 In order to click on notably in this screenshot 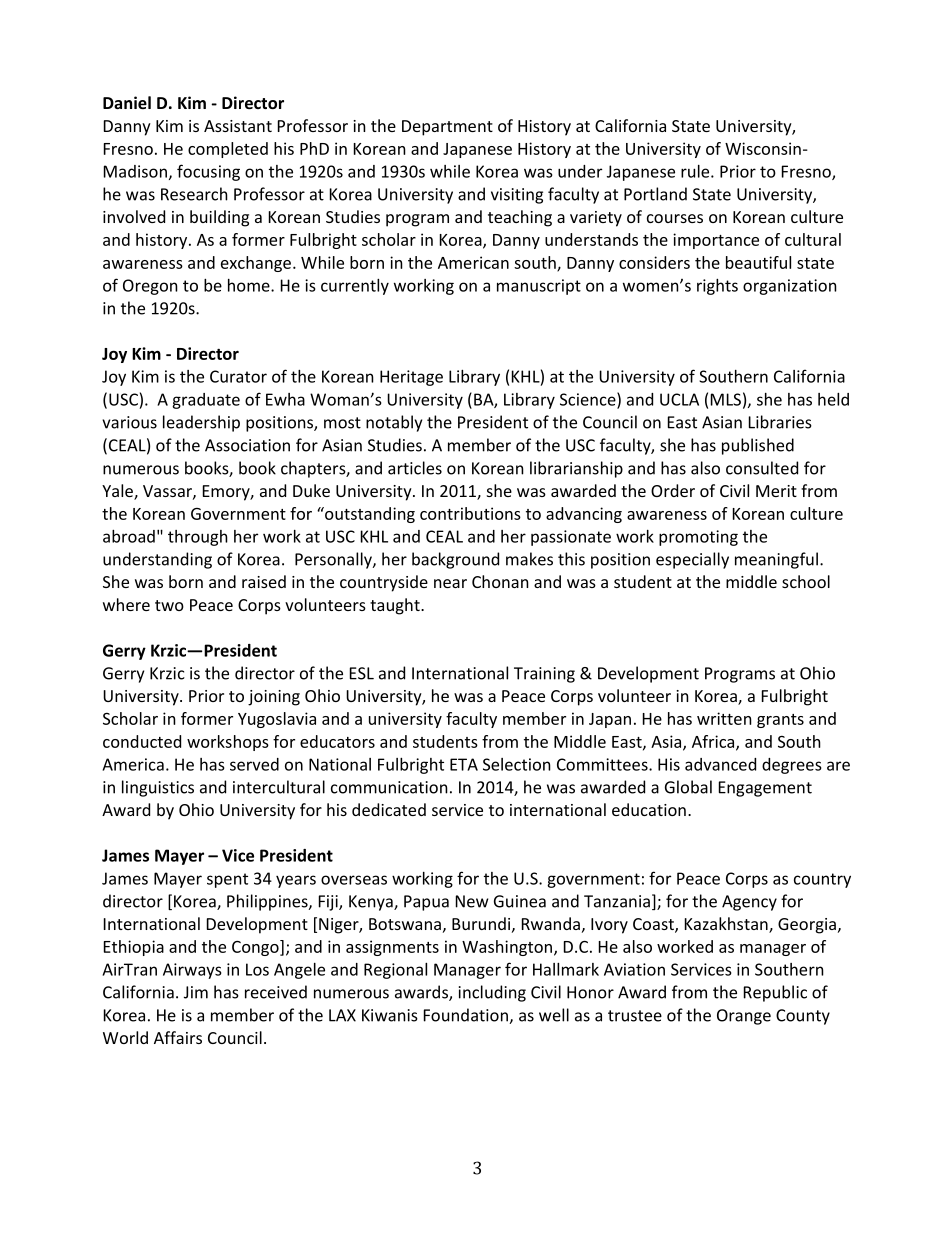, I will do `click(394, 423)`.
